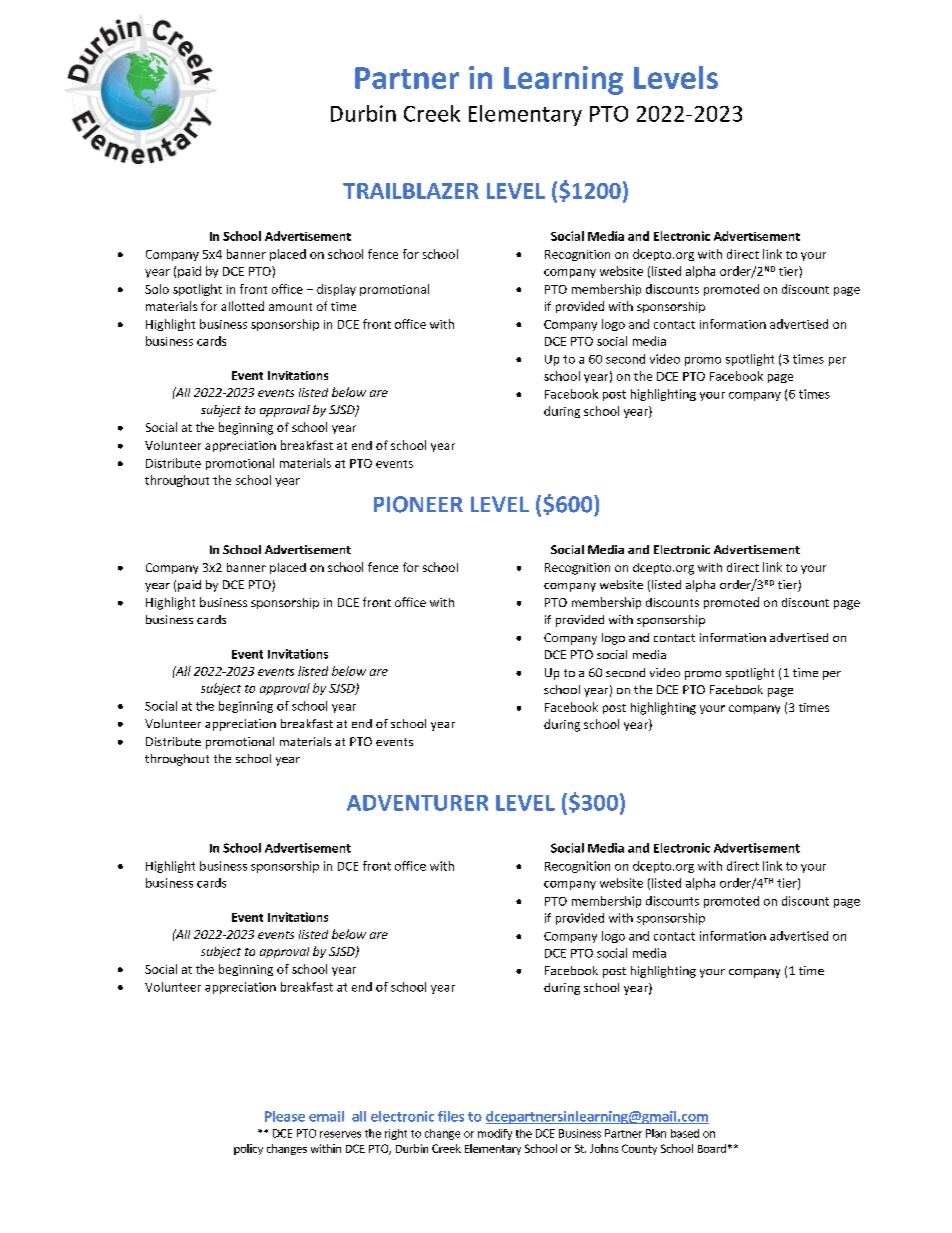  Describe the element at coordinates (396, 1134) in the document. I see `right` at that location.
